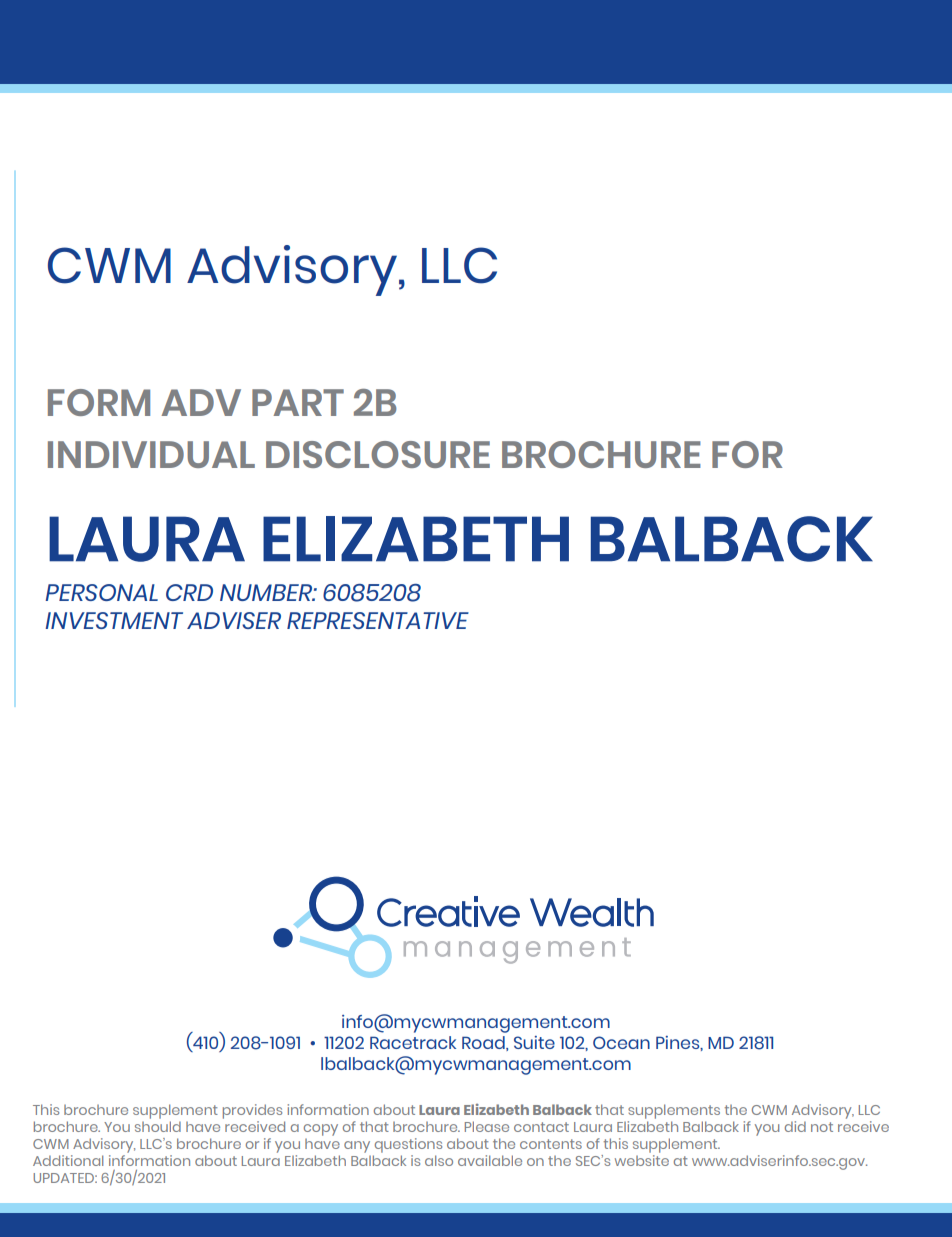 The height and width of the document is (1237, 952). I want to click on INVESTMENT, so click(114, 620).
